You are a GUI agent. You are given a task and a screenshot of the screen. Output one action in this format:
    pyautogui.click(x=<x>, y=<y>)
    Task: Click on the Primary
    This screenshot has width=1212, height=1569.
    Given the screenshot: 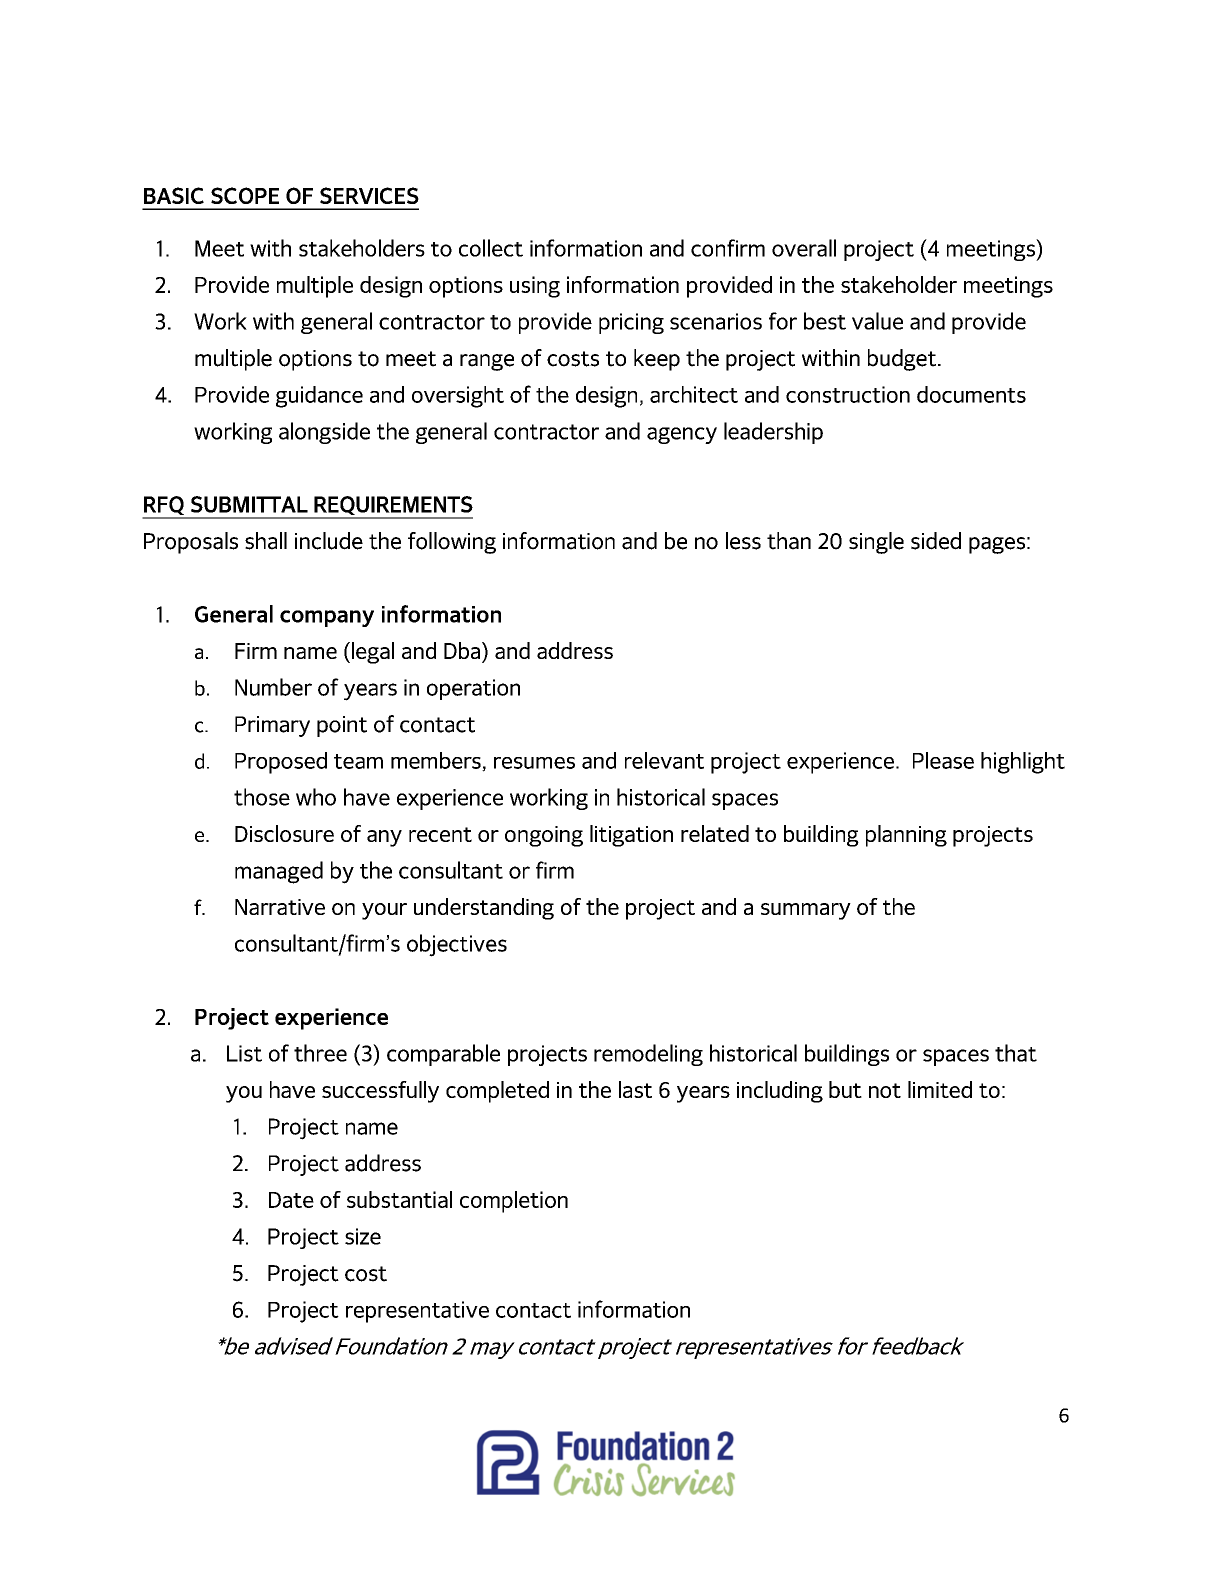 What is the action you would take?
    pyautogui.click(x=272, y=726)
